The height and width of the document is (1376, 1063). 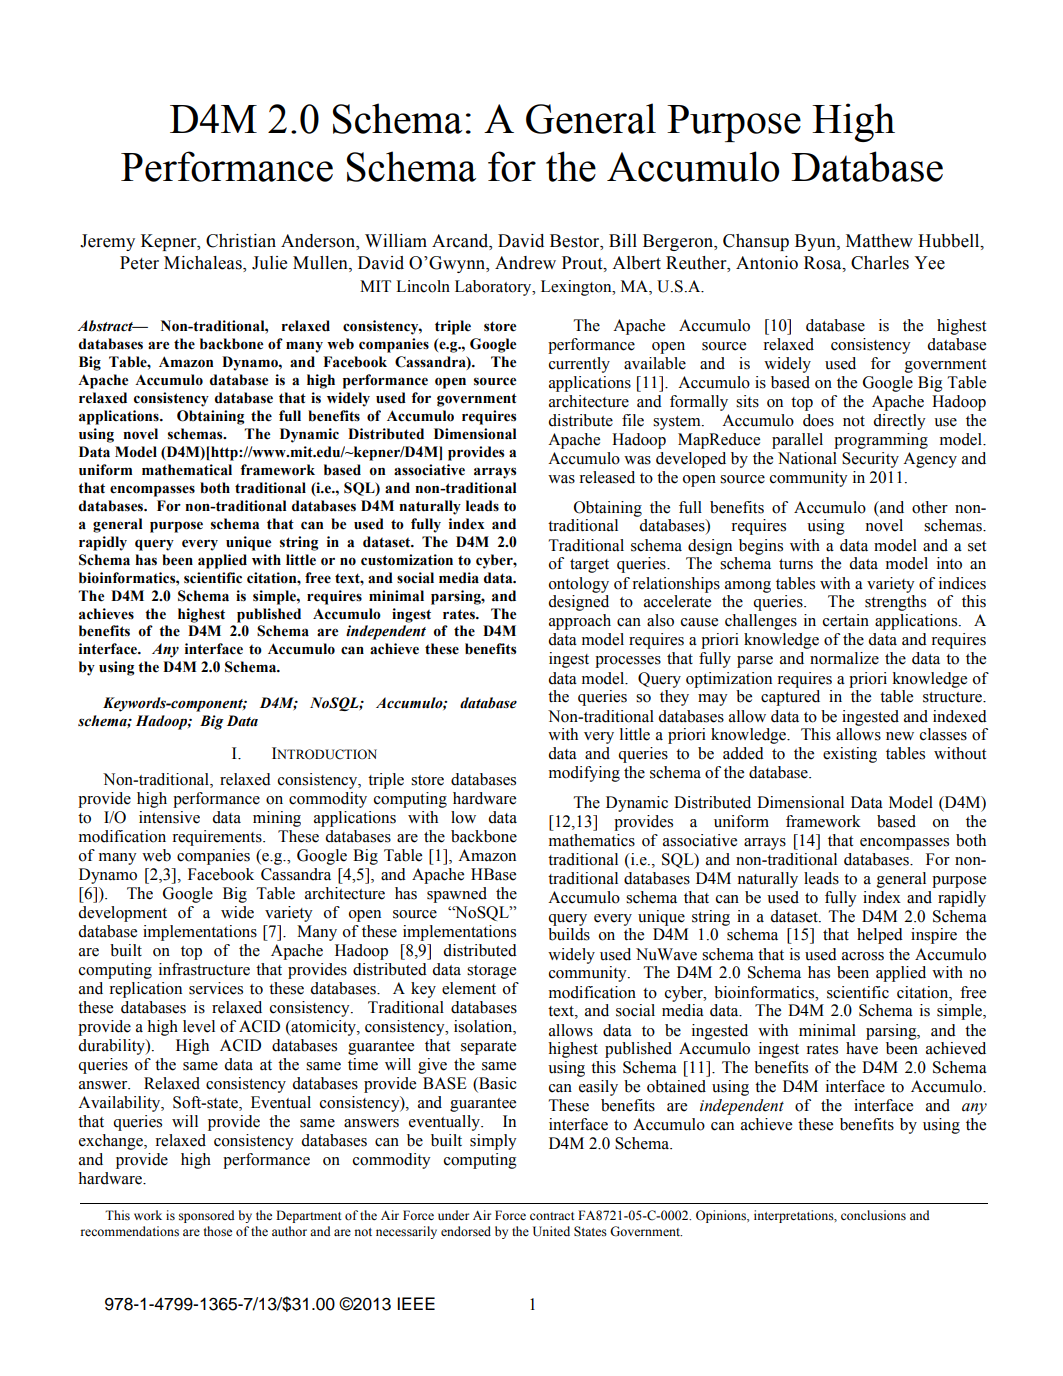 What do you see at coordinates (895, 603) in the document?
I see `strengths` at bounding box center [895, 603].
